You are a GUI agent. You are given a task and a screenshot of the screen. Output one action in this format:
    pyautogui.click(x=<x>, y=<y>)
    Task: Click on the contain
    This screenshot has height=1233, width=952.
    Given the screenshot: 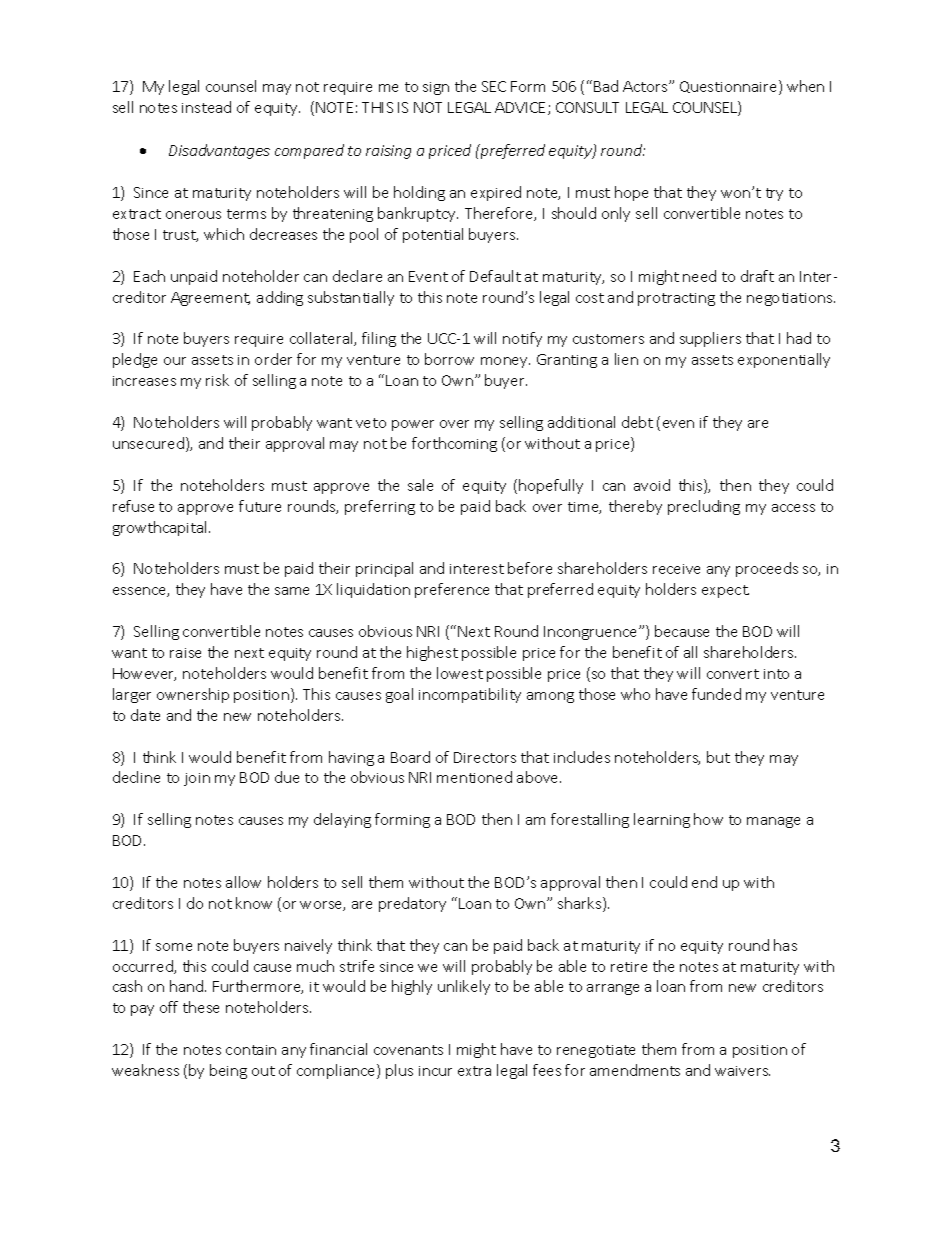 What is the action you would take?
    pyautogui.click(x=251, y=1050)
